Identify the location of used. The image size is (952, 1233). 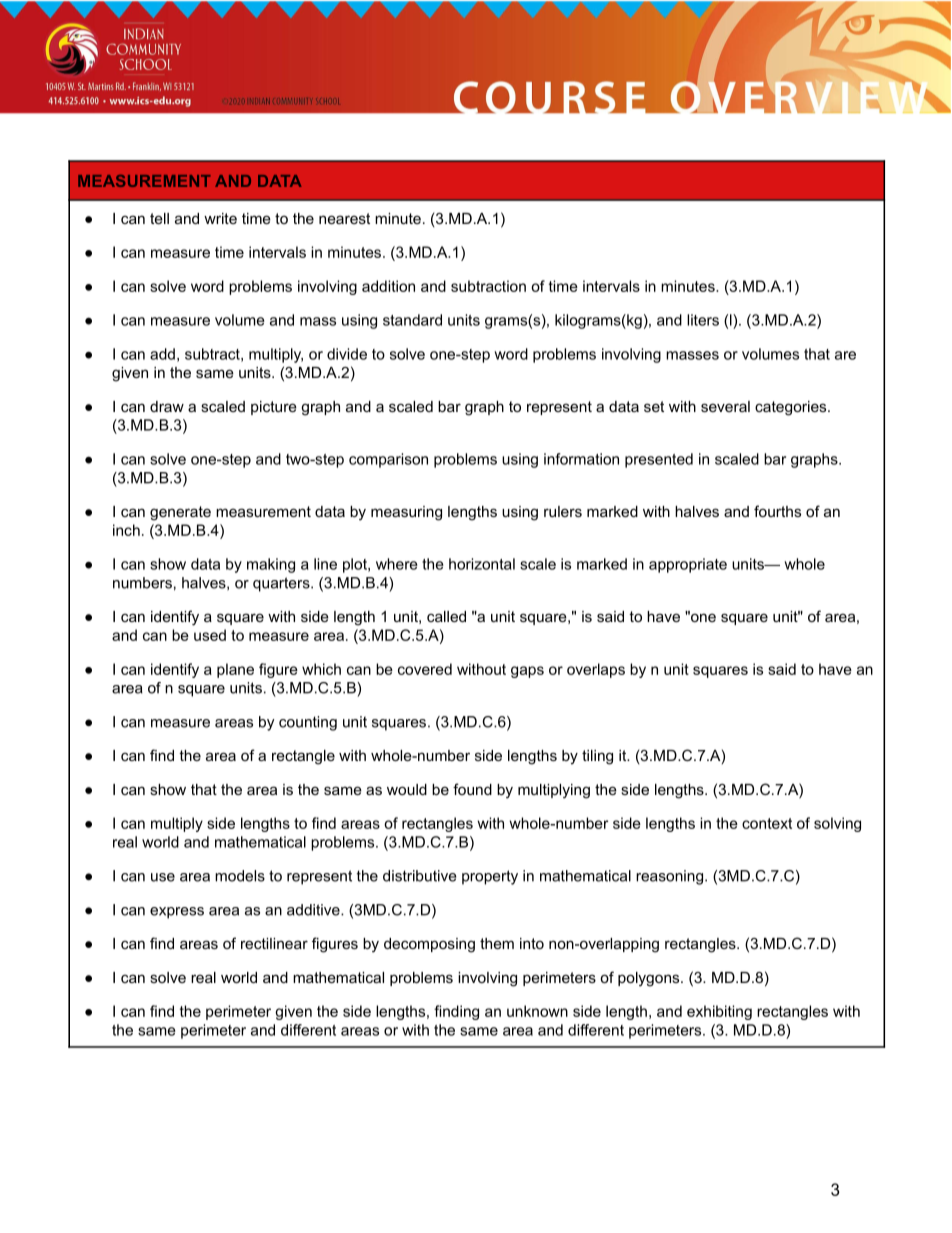
(210, 635).
